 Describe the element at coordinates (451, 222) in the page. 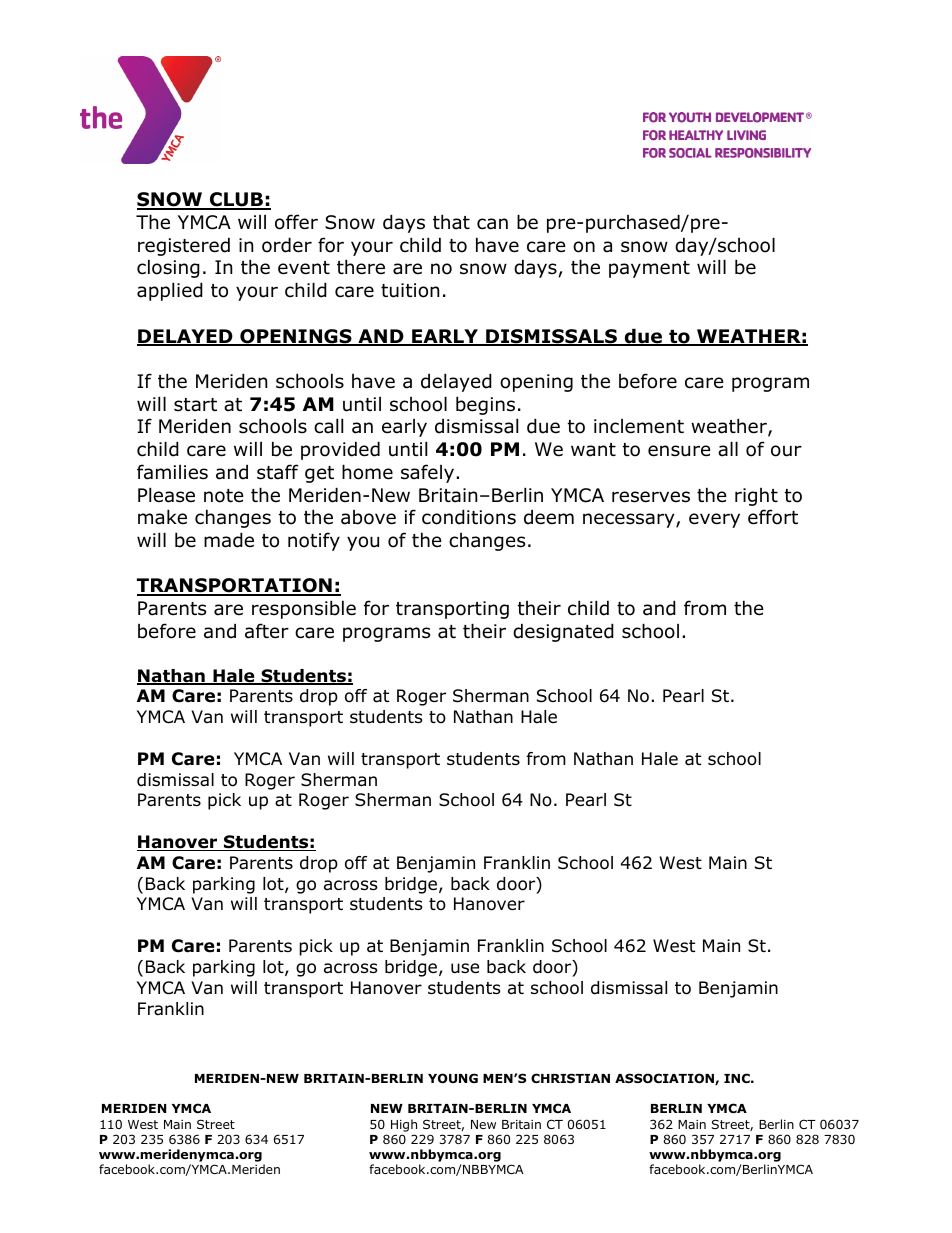

I see `that` at that location.
